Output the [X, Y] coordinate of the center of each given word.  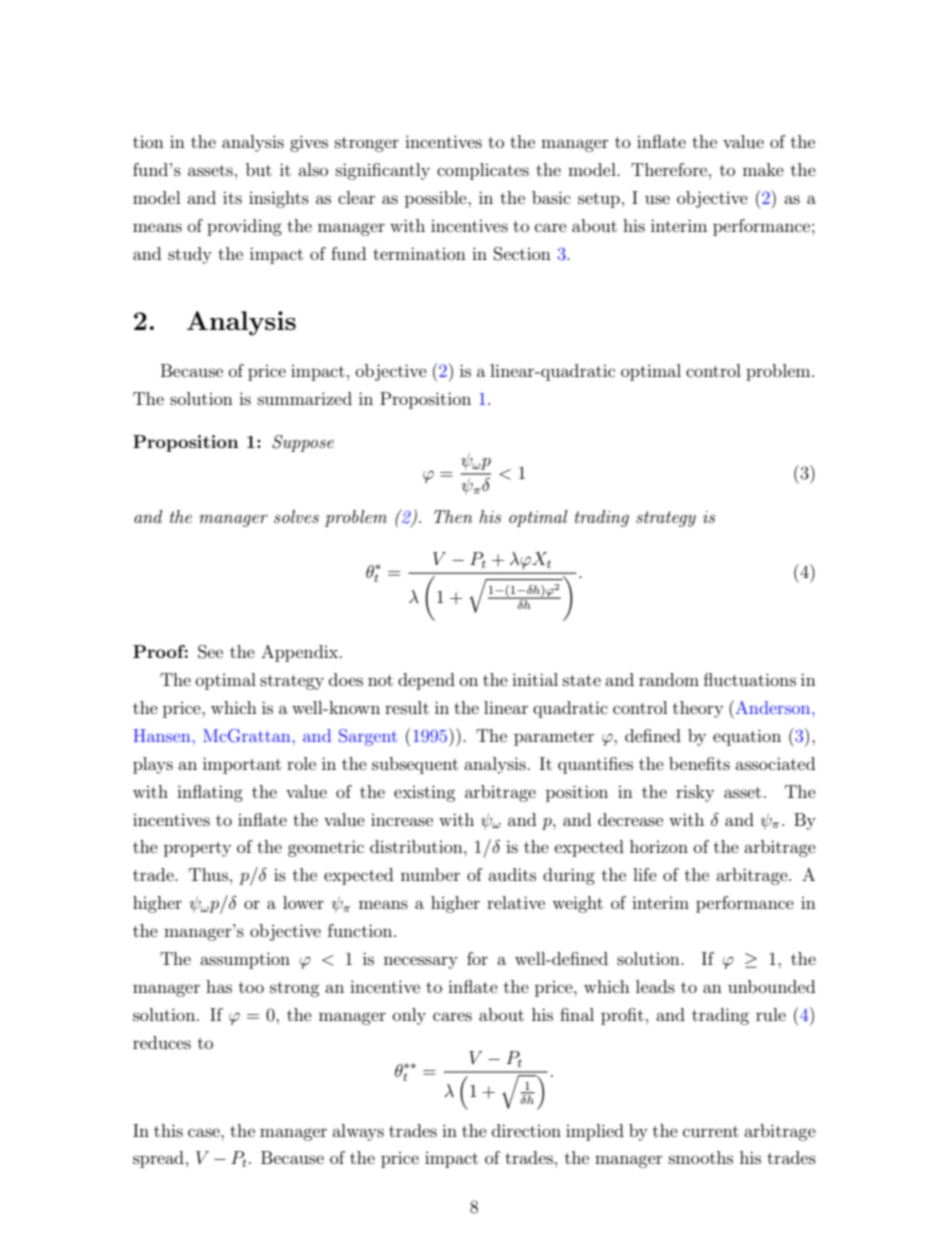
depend [426, 681]
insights [279, 199]
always [358, 1132]
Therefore [669, 169]
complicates [483, 171]
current [711, 1131]
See [210, 652]
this [168, 1130]
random [669, 679]
